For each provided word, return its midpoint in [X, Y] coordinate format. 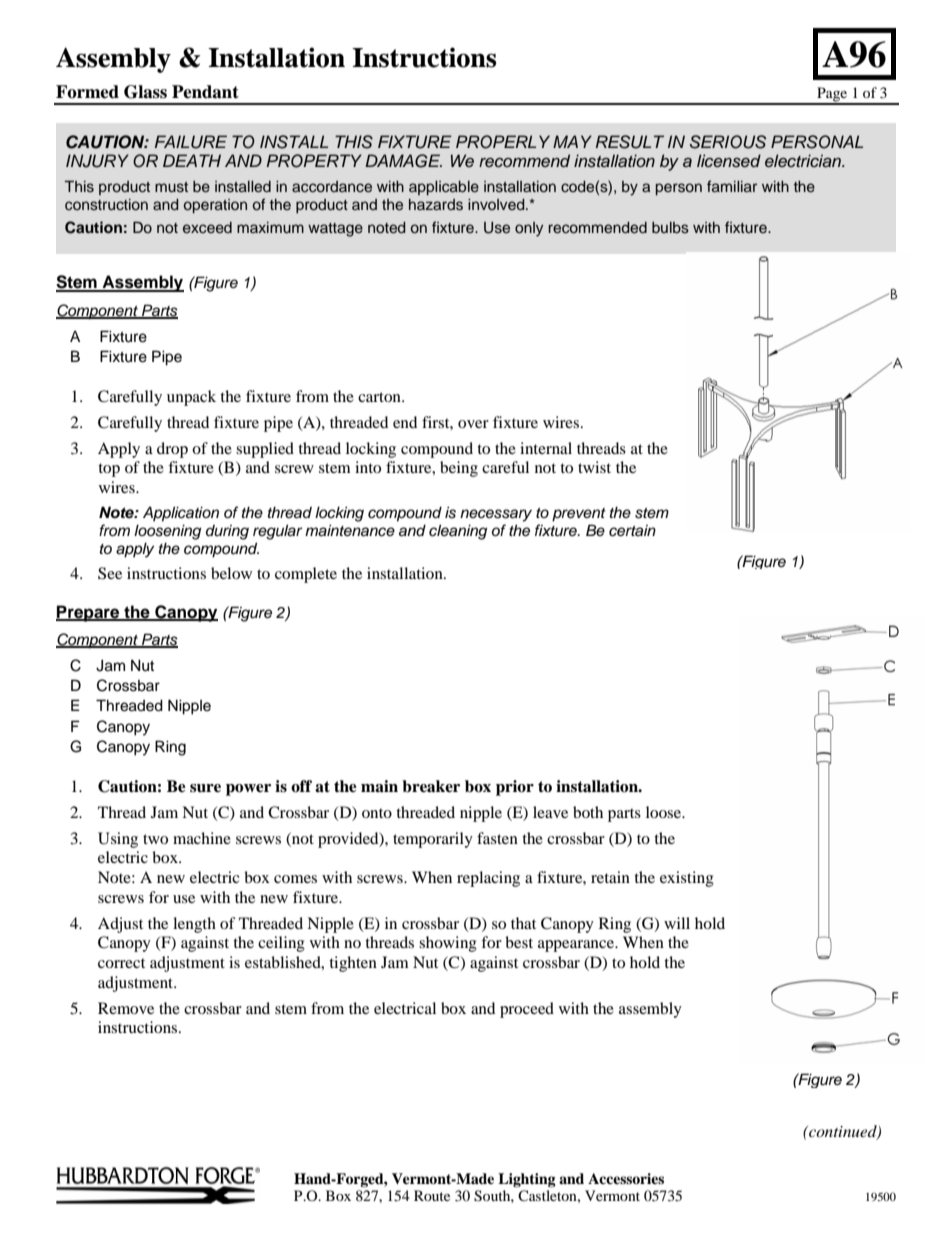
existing [687, 879]
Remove [126, 1008]
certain [632, 531]
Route [432, 1195]
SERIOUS [728, 142]
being [459, 469]
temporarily [433, 840]
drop [172, 450]
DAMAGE [403, 161]
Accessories [626, 1178]
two [155, 839]
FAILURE [191, 142]
